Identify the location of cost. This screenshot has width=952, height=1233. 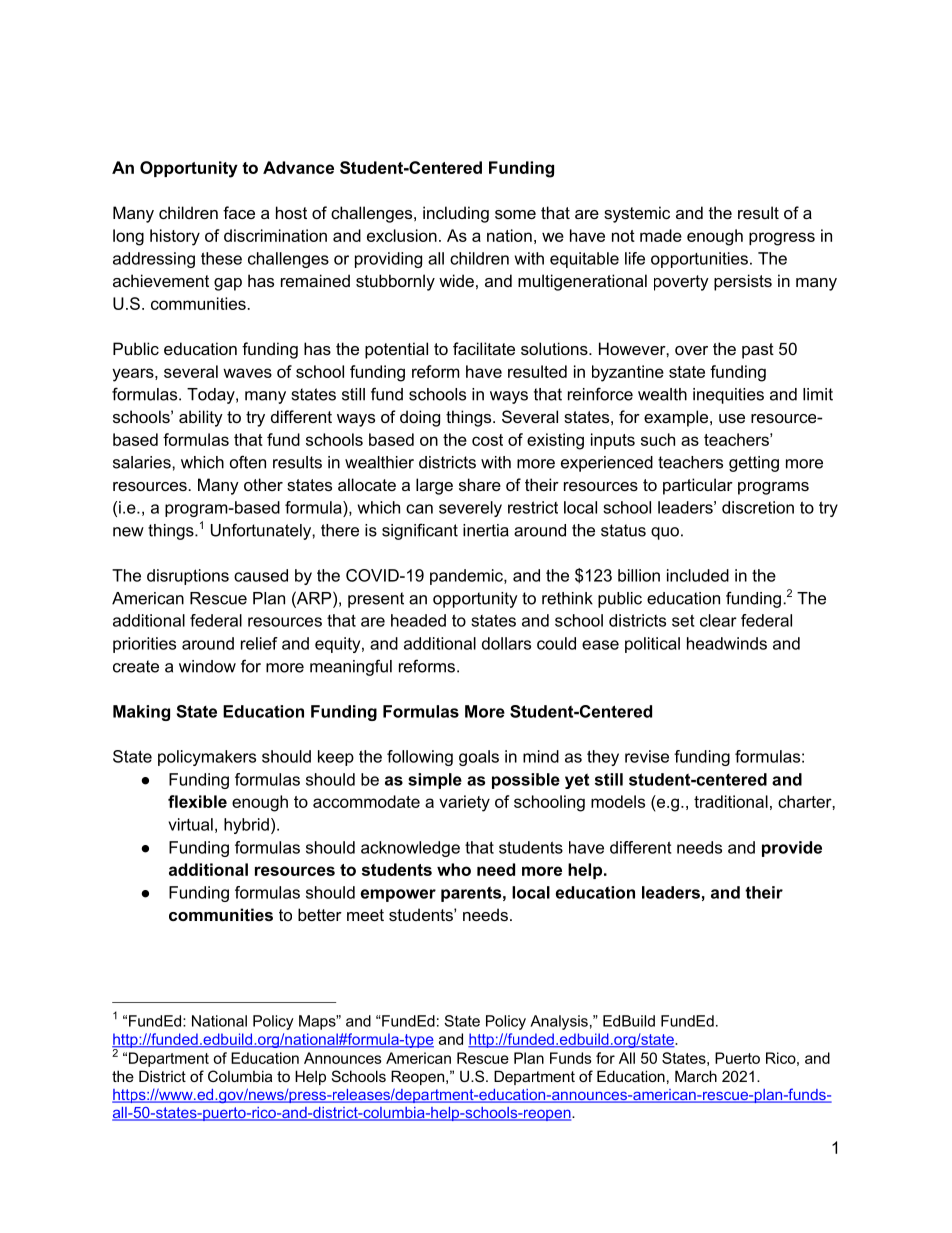
(487, 440).
